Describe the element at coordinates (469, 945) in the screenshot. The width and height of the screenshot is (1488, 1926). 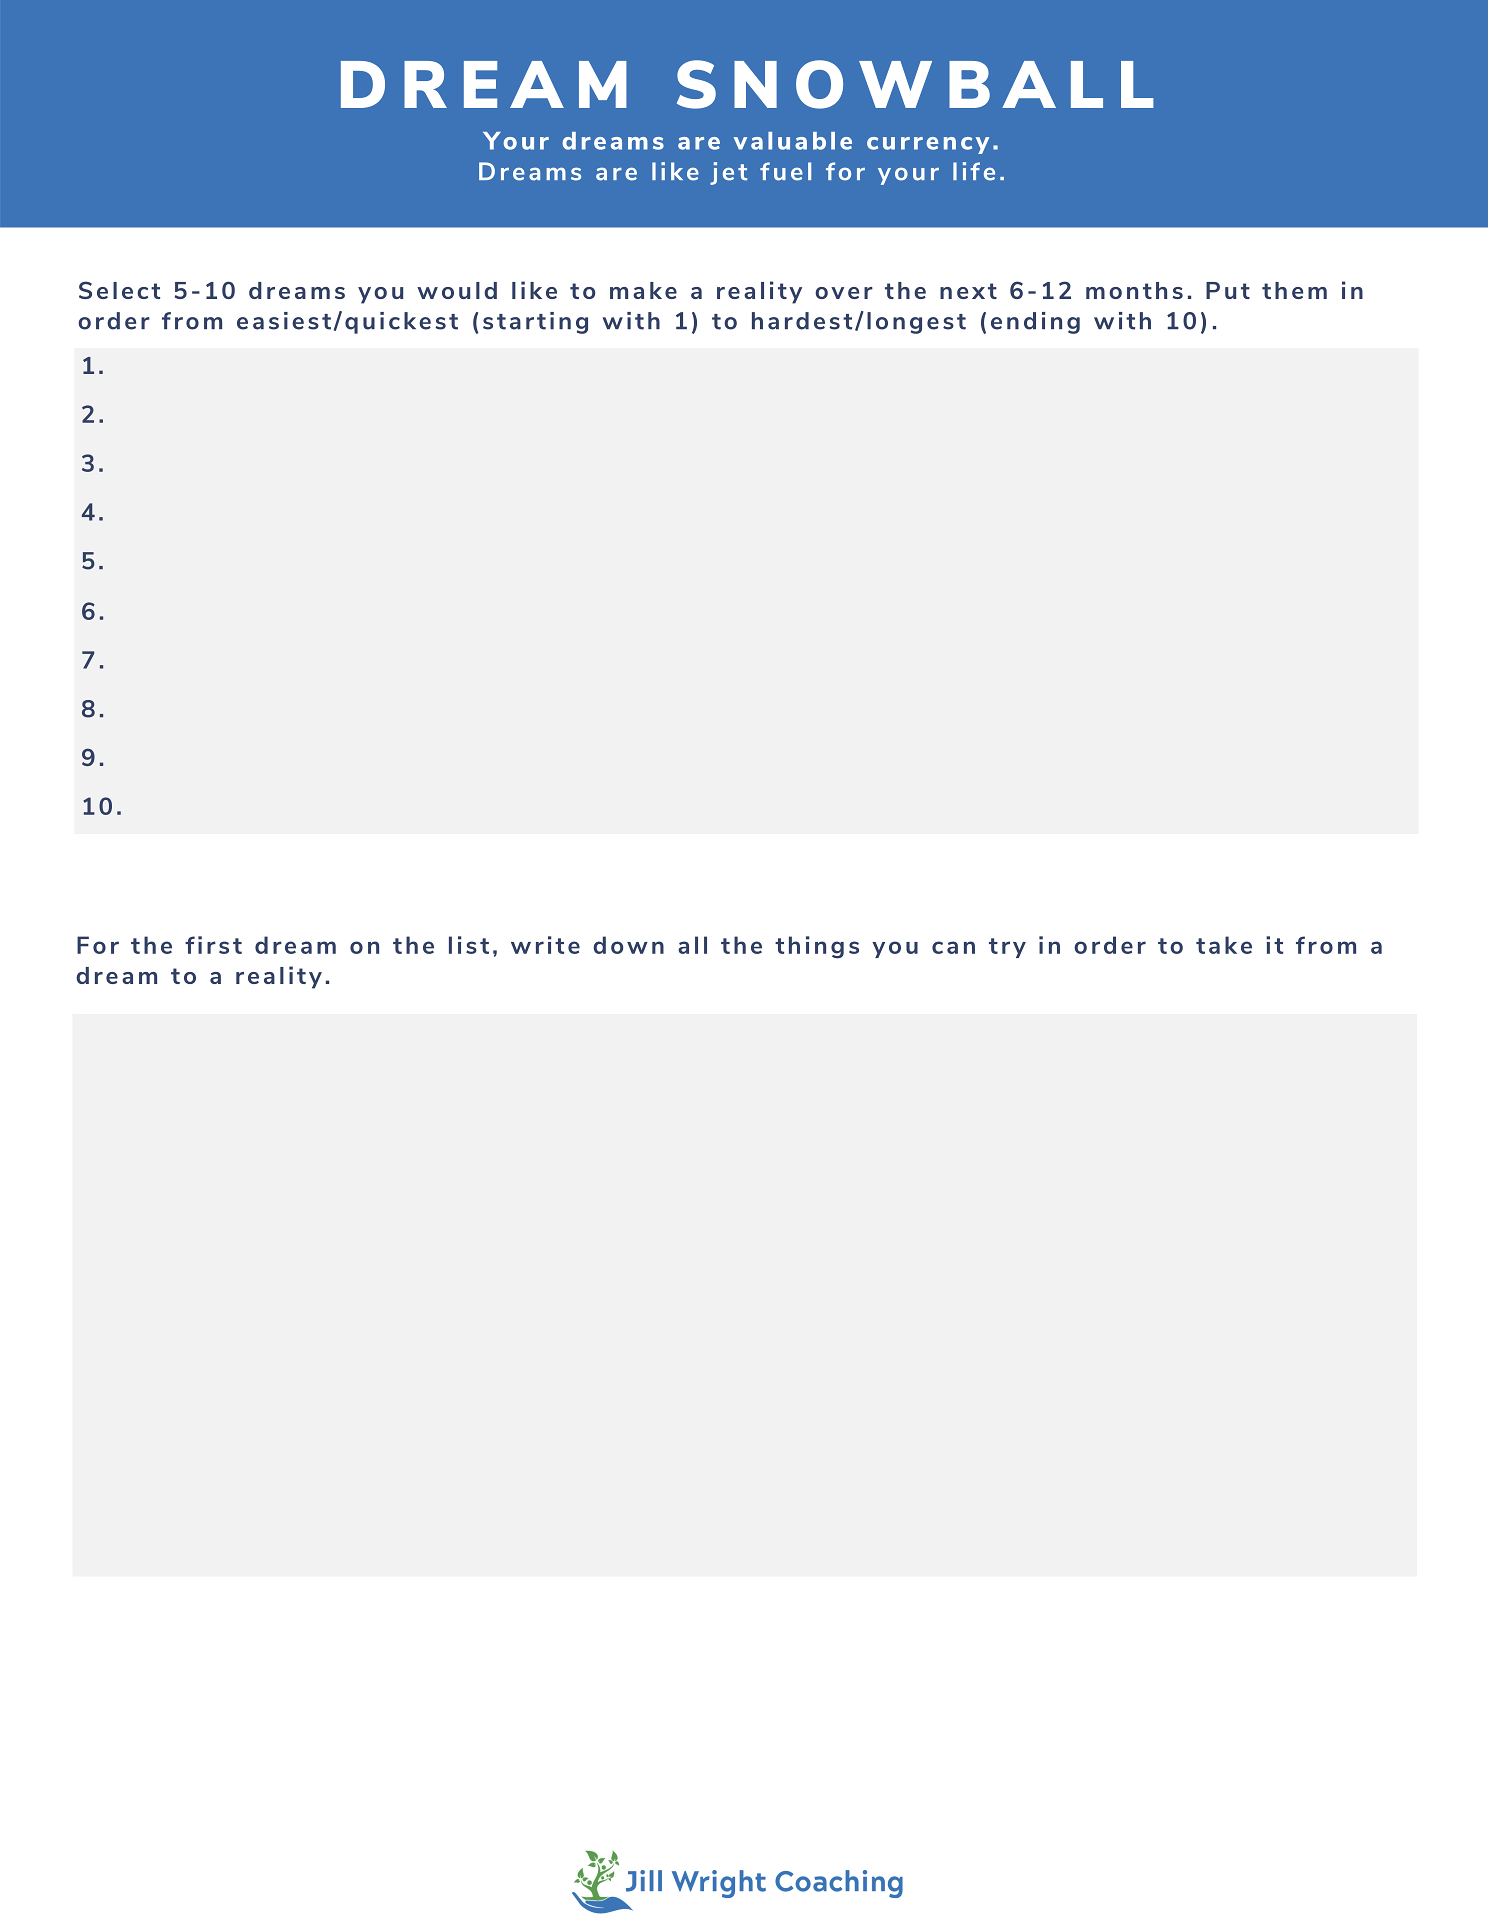
I see `list` at that location.
